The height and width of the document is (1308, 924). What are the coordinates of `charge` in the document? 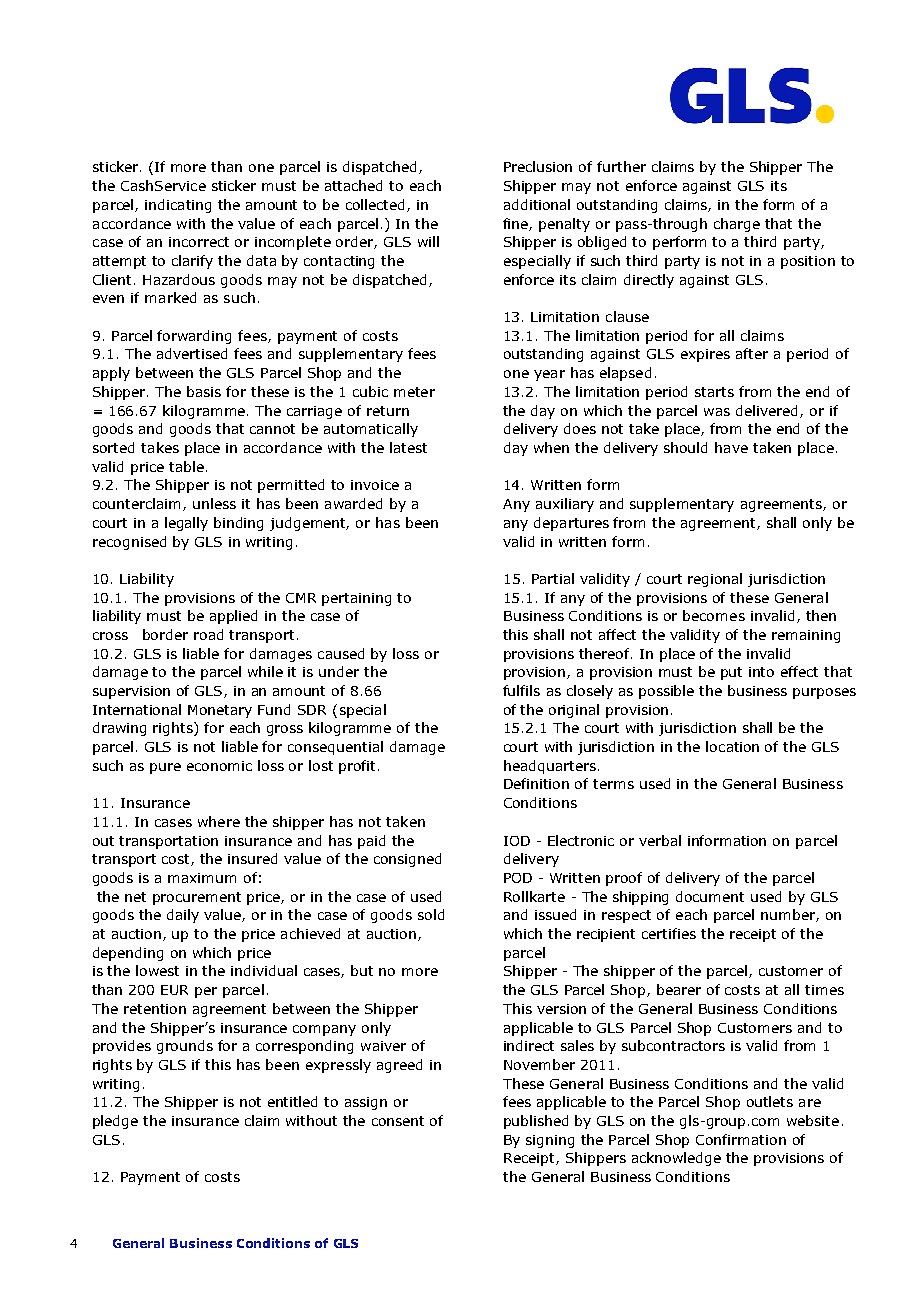 It's located at (737, 225).
